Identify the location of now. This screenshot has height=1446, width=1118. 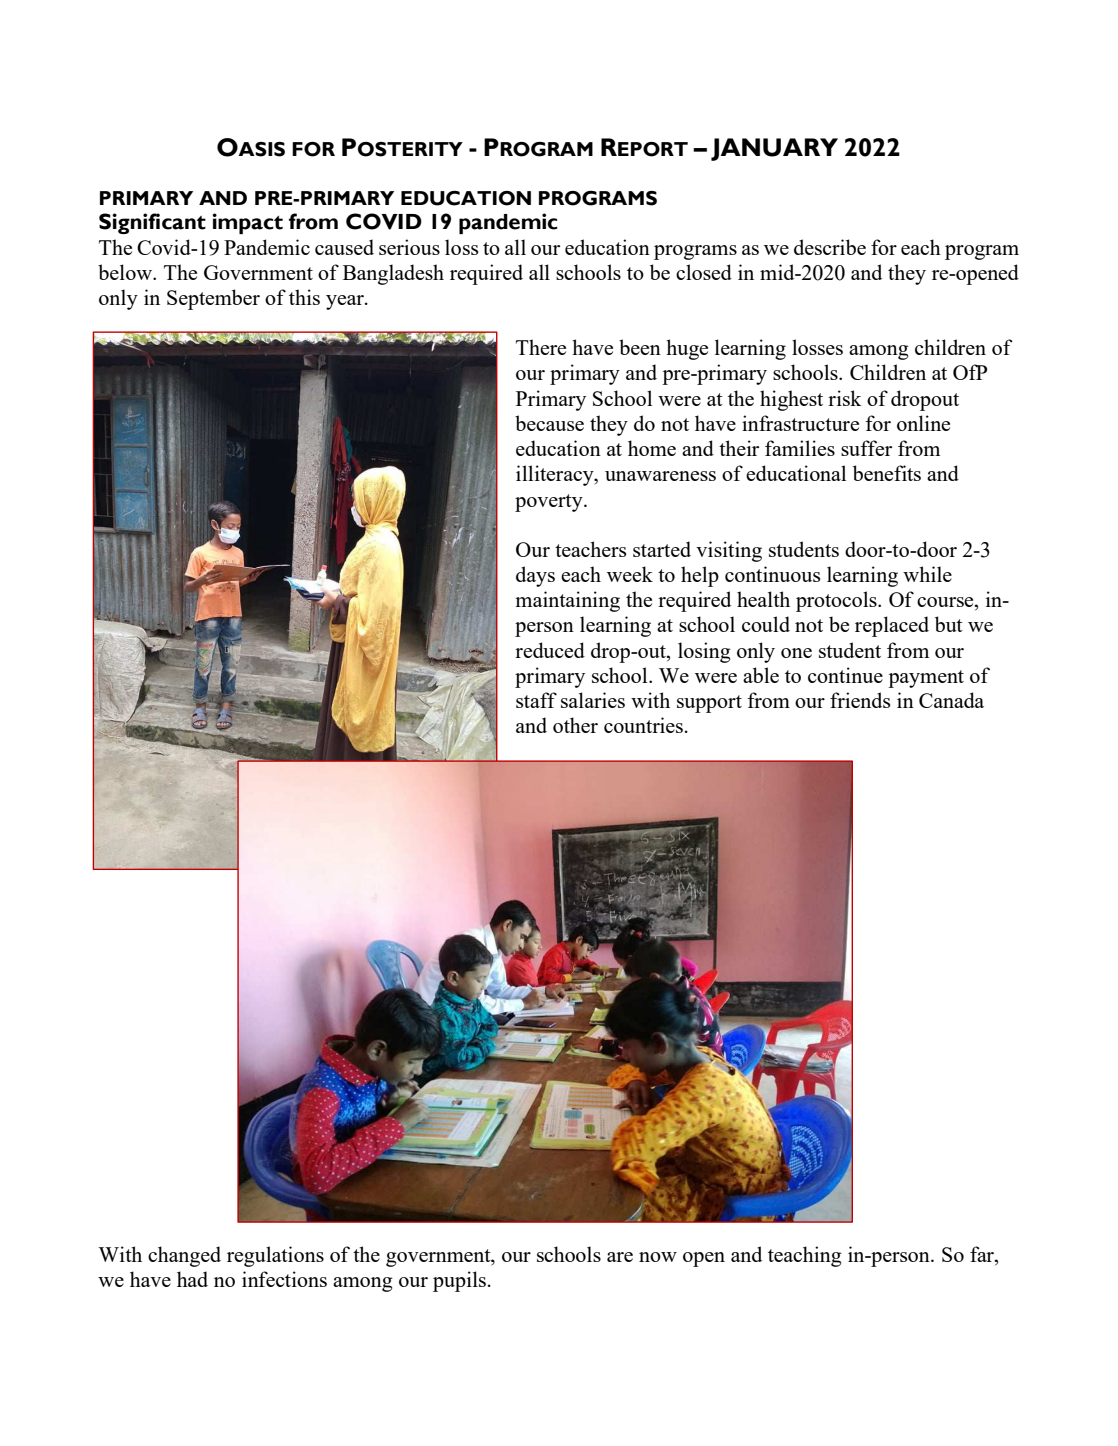
(658, 1257).
